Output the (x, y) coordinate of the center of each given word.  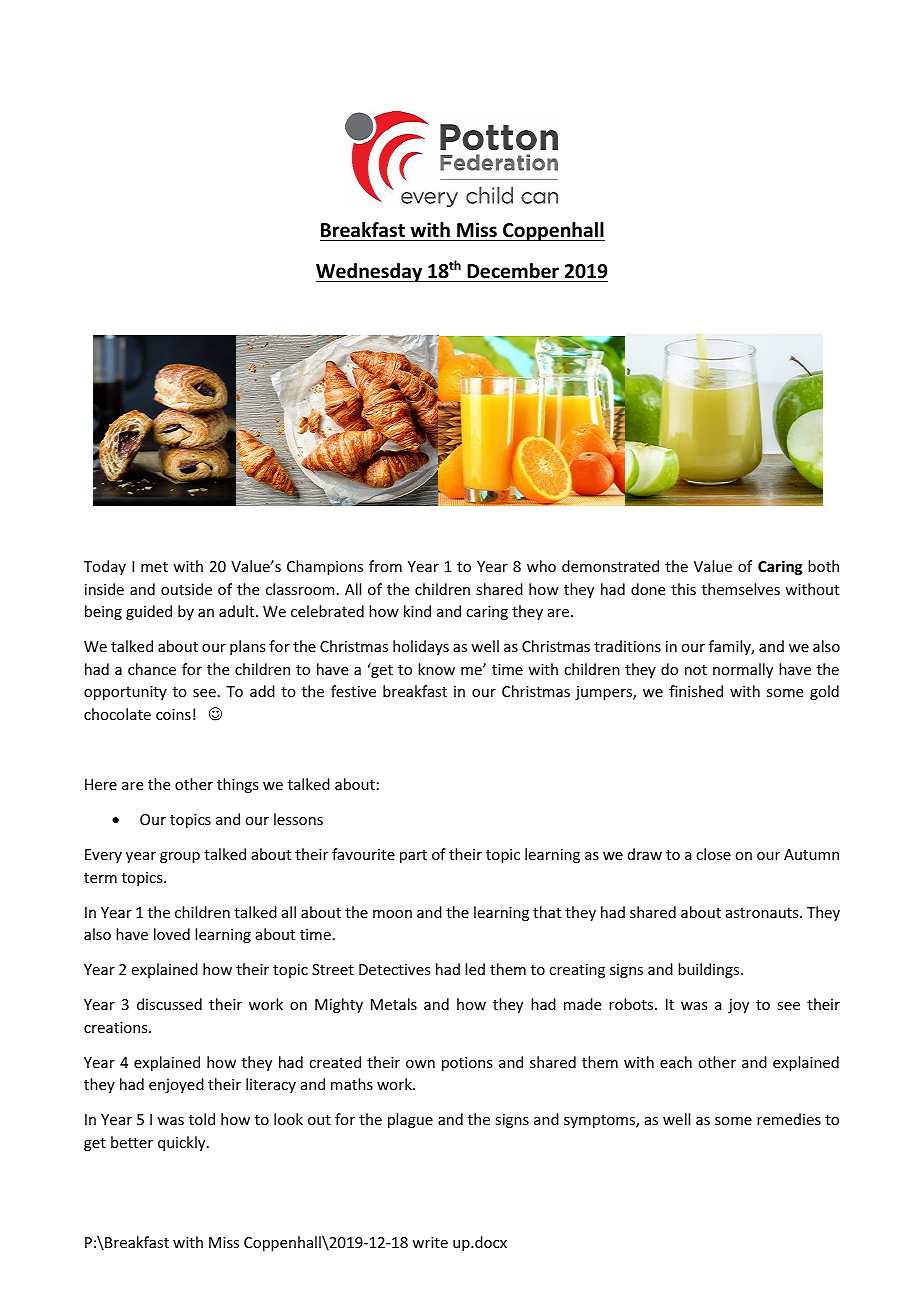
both (823, 566)
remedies (789, 1119)
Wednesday (370, 272)
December (513, 271)
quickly (183, 1143)
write (430, 1242)
